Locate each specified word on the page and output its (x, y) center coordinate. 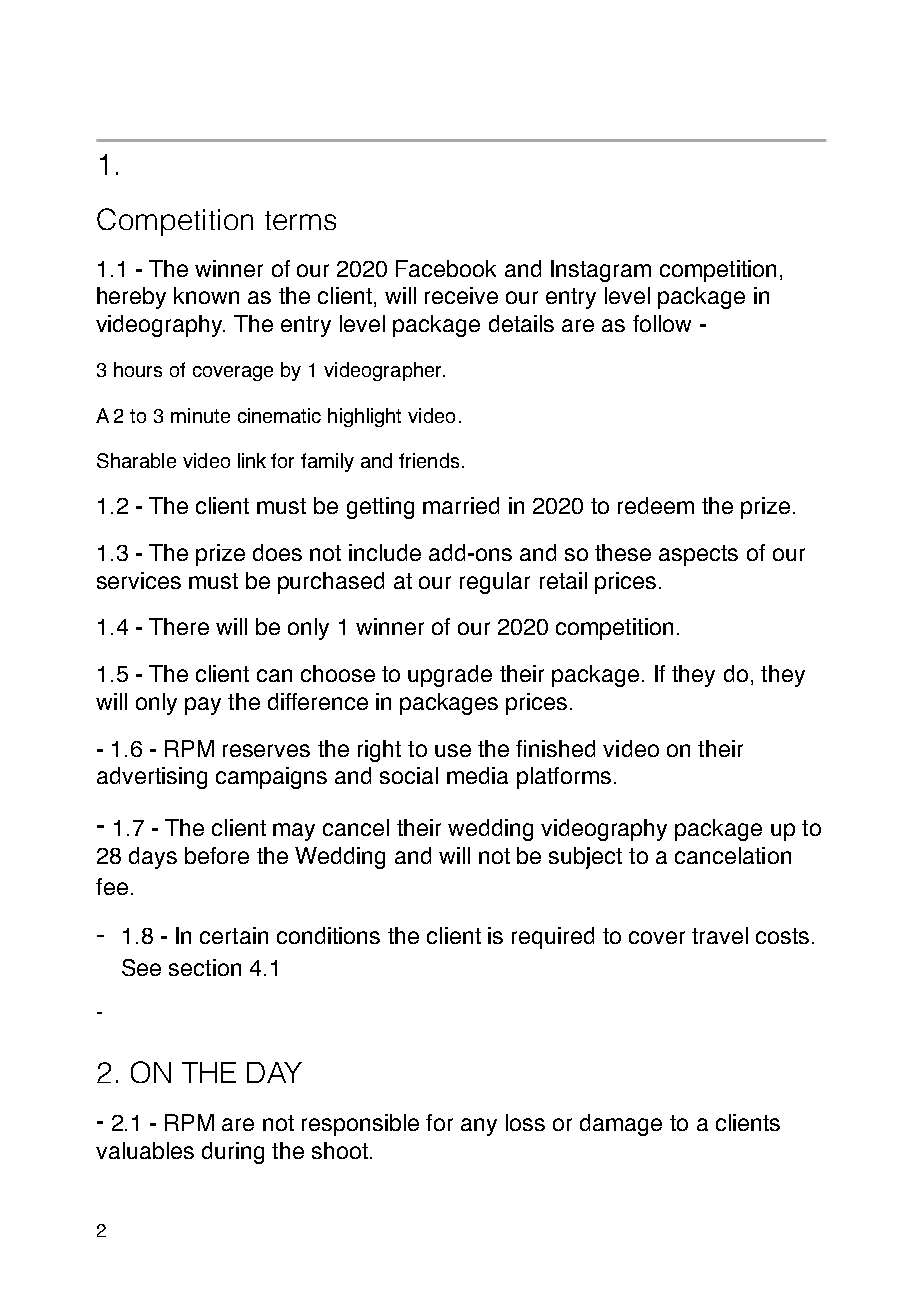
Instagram (601, 271)
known (206, 295)
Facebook (446, 268)
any (479, 1127)
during (233, 1153)
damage (621, 1125)
